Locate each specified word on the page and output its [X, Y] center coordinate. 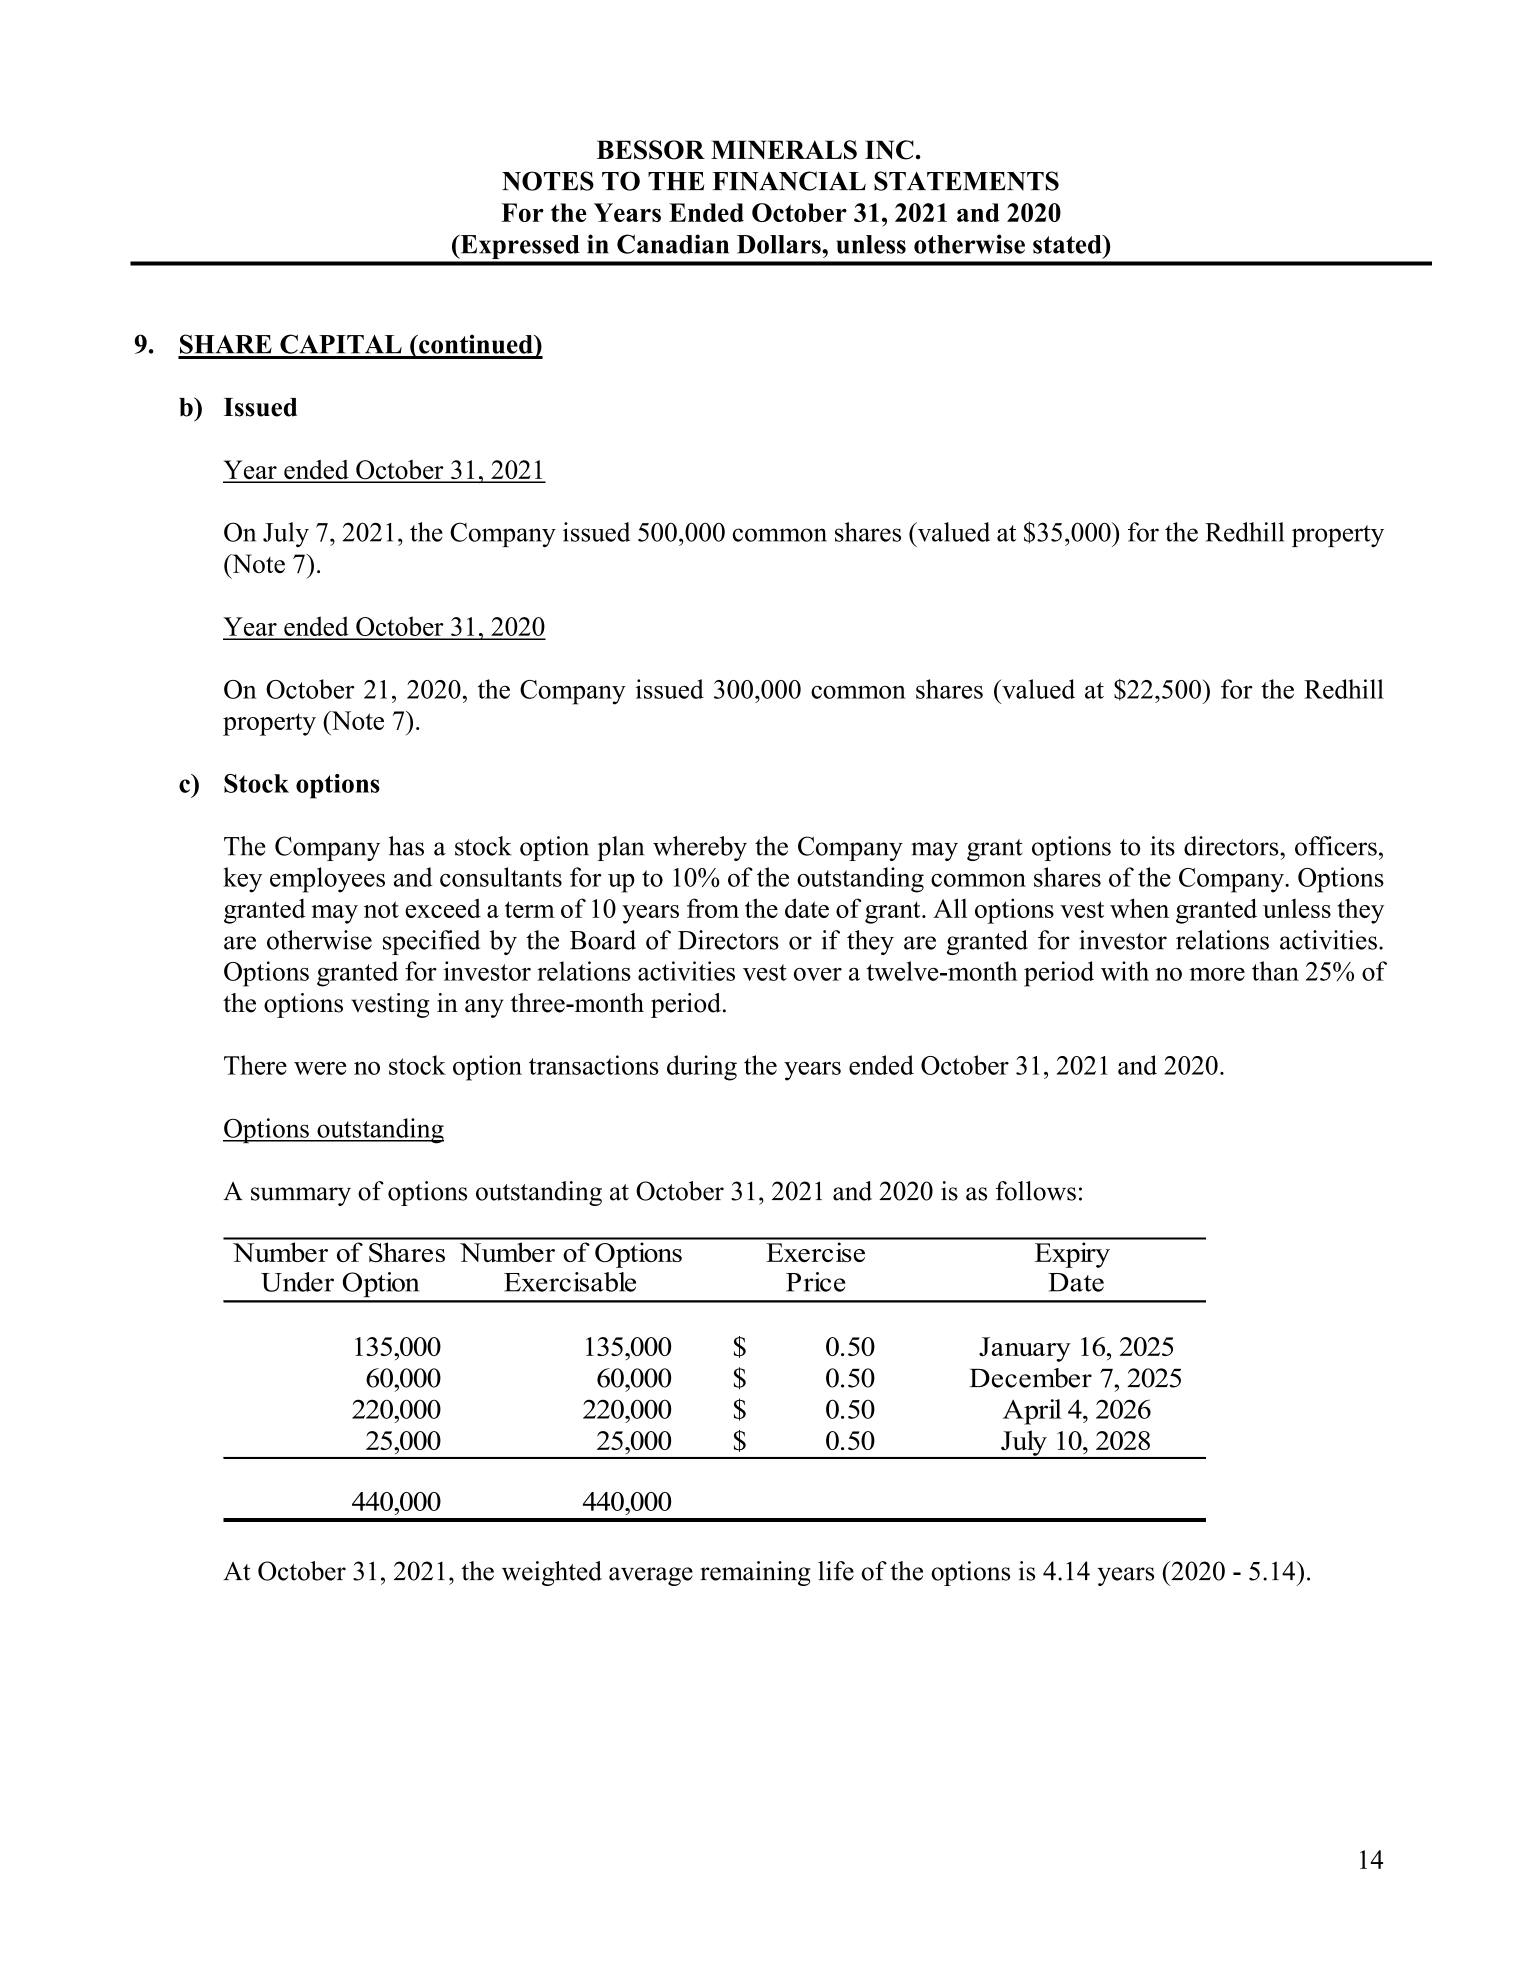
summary [301, 1196]
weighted [552, 1573]
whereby [700, 848]
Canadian [673, 244]
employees [327, 880]
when [1139, 908]
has [406, 846]
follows [1036, 1191]
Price [815, 1282]
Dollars [780, 244]
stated [1068, 244]
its [1162, 846]
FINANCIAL [789, 181]
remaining [755, 1573]
